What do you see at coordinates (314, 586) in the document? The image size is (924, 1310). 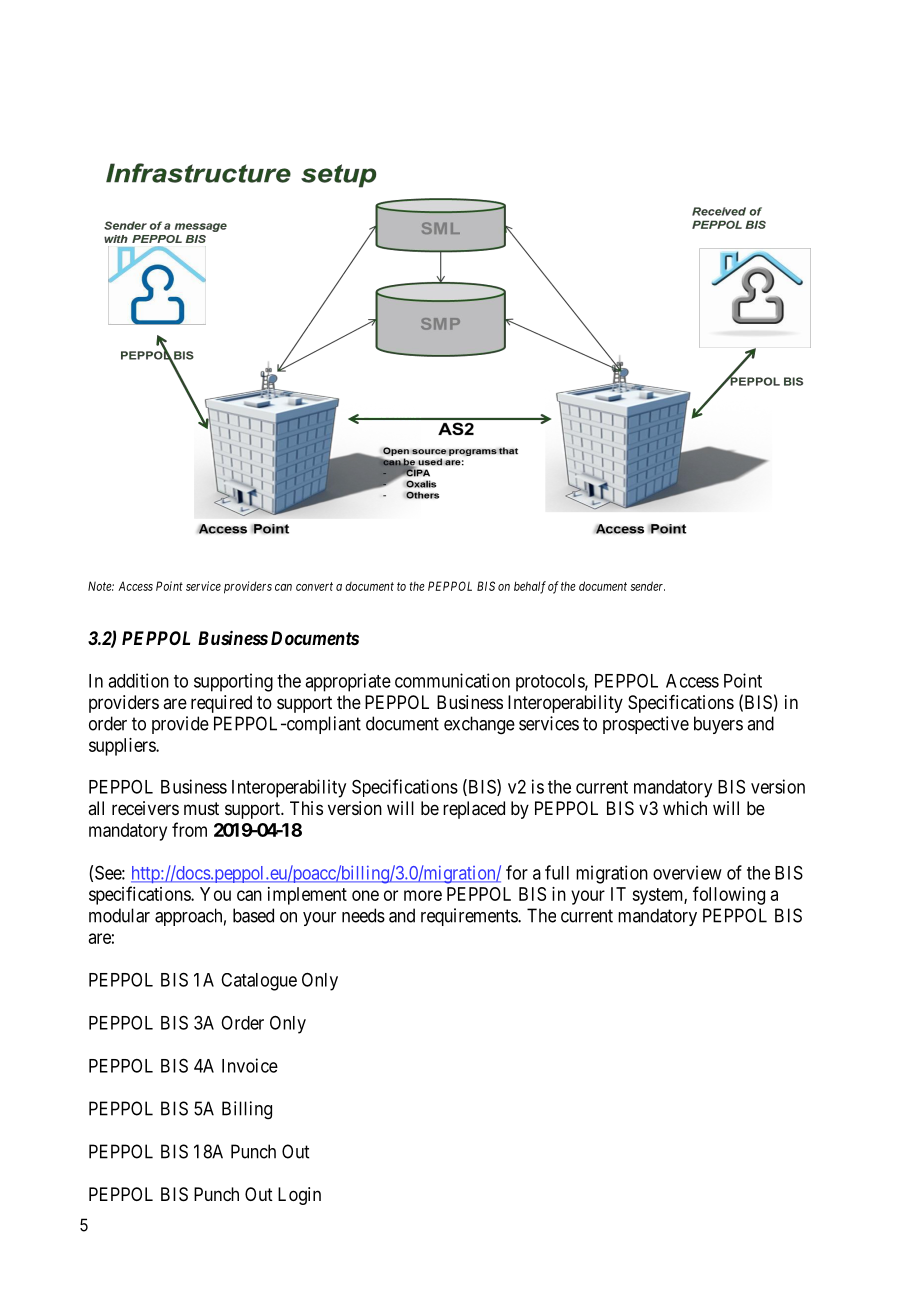 I see `convert` at bounding box center [314, 586].
